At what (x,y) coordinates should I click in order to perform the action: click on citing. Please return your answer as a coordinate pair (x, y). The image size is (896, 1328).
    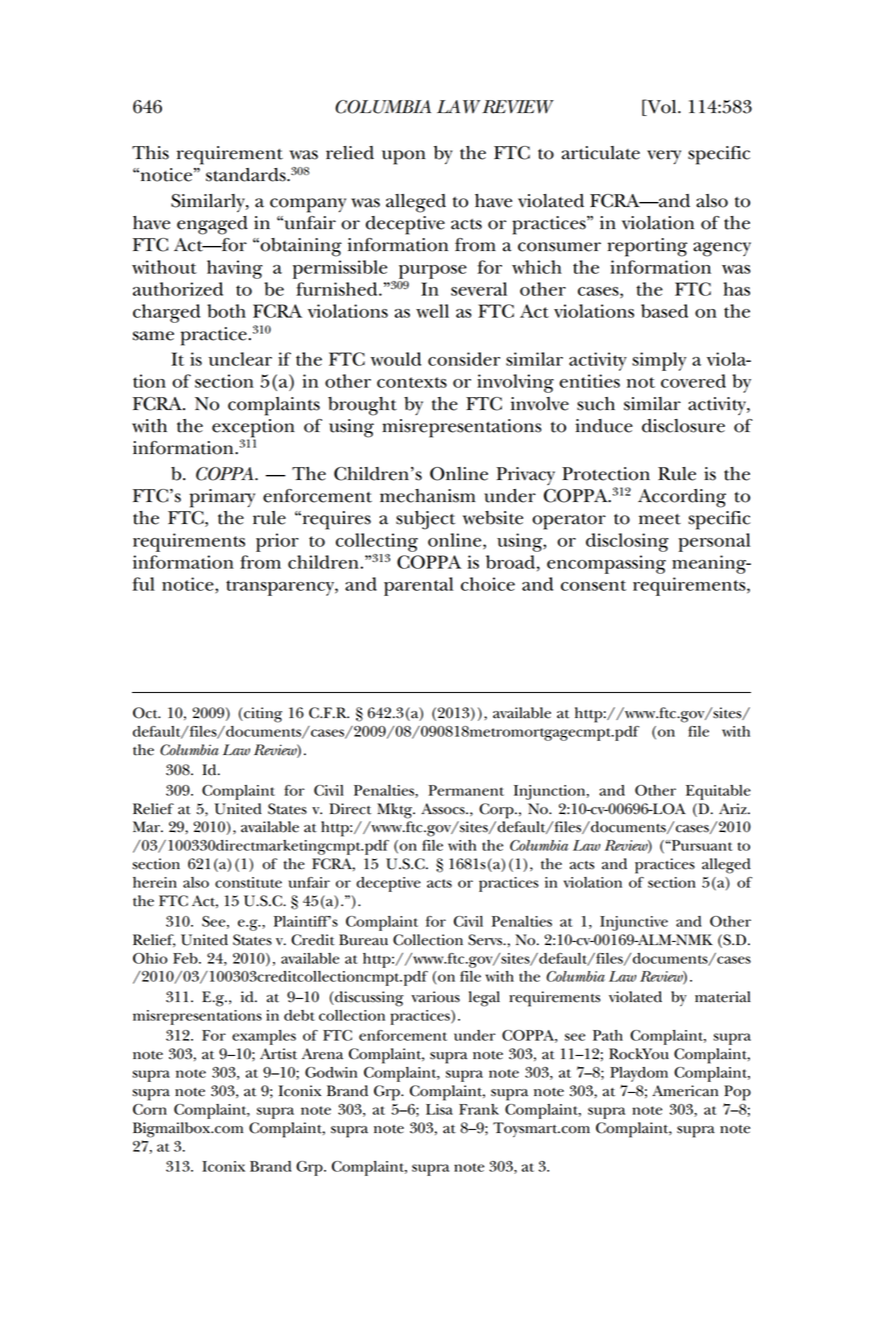
    Looking at the image, I should click on (262, 715).
